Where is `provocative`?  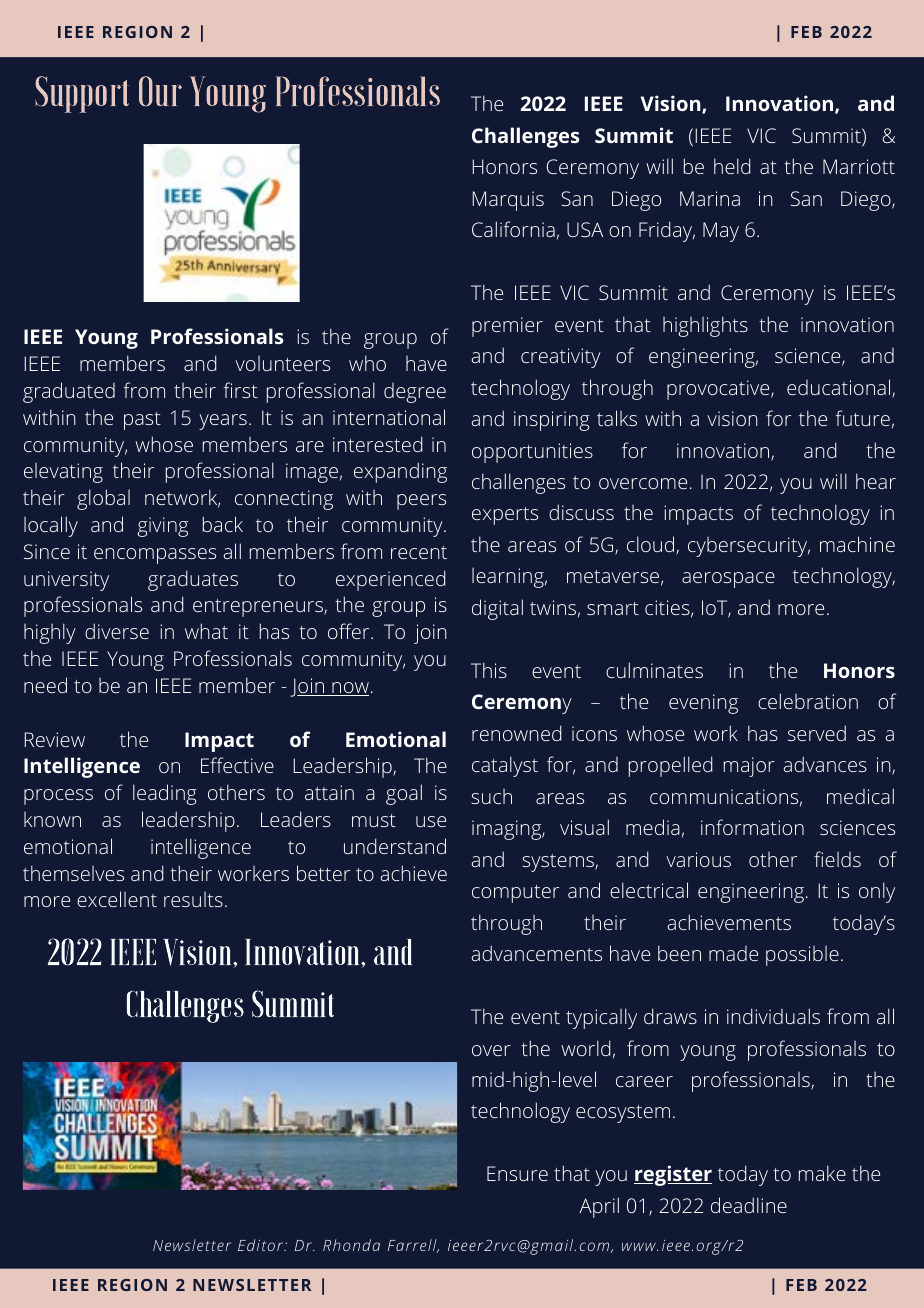 provocative is located at coordinates (718, 390).
